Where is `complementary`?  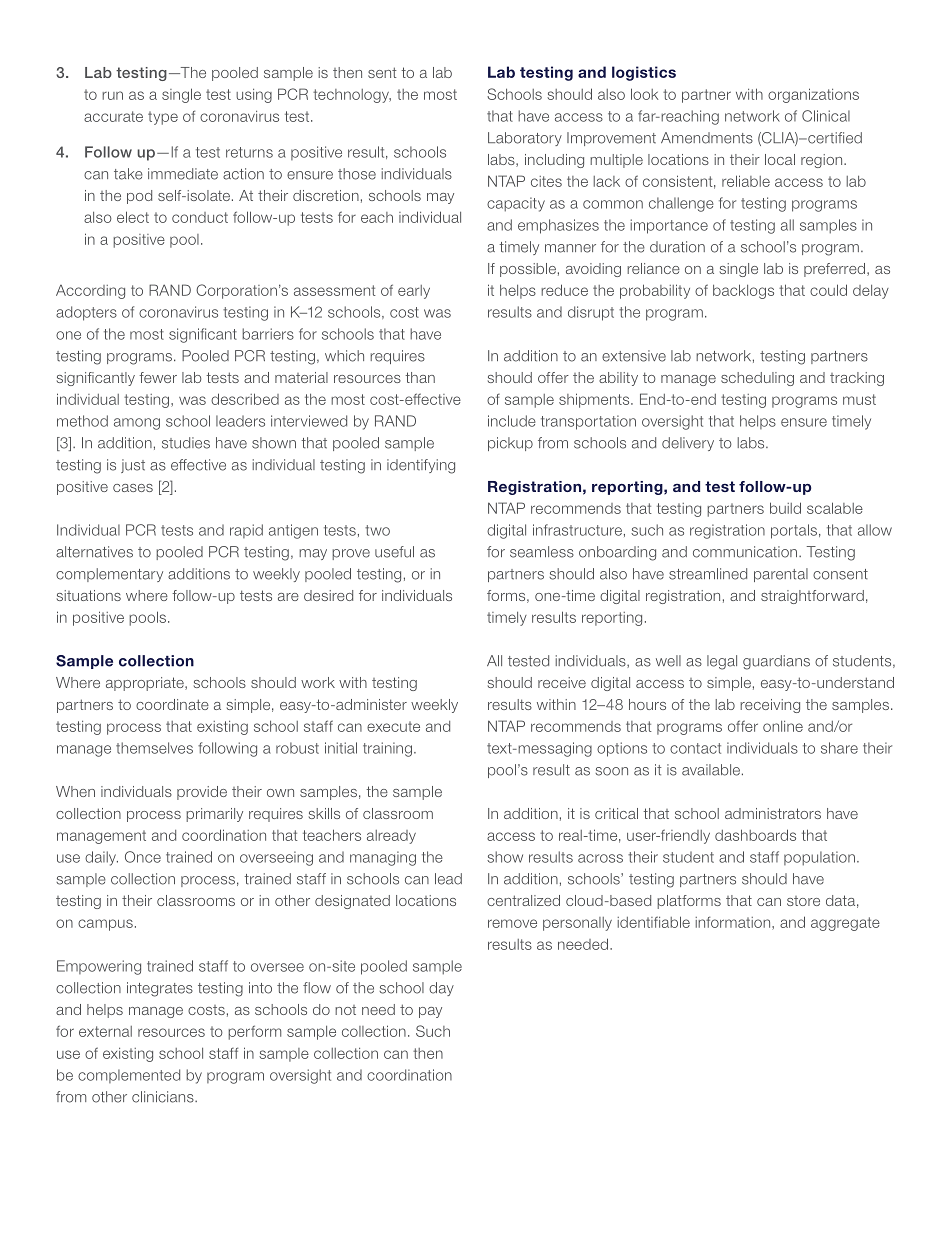
complementary is located at coordinates (109, 575).
